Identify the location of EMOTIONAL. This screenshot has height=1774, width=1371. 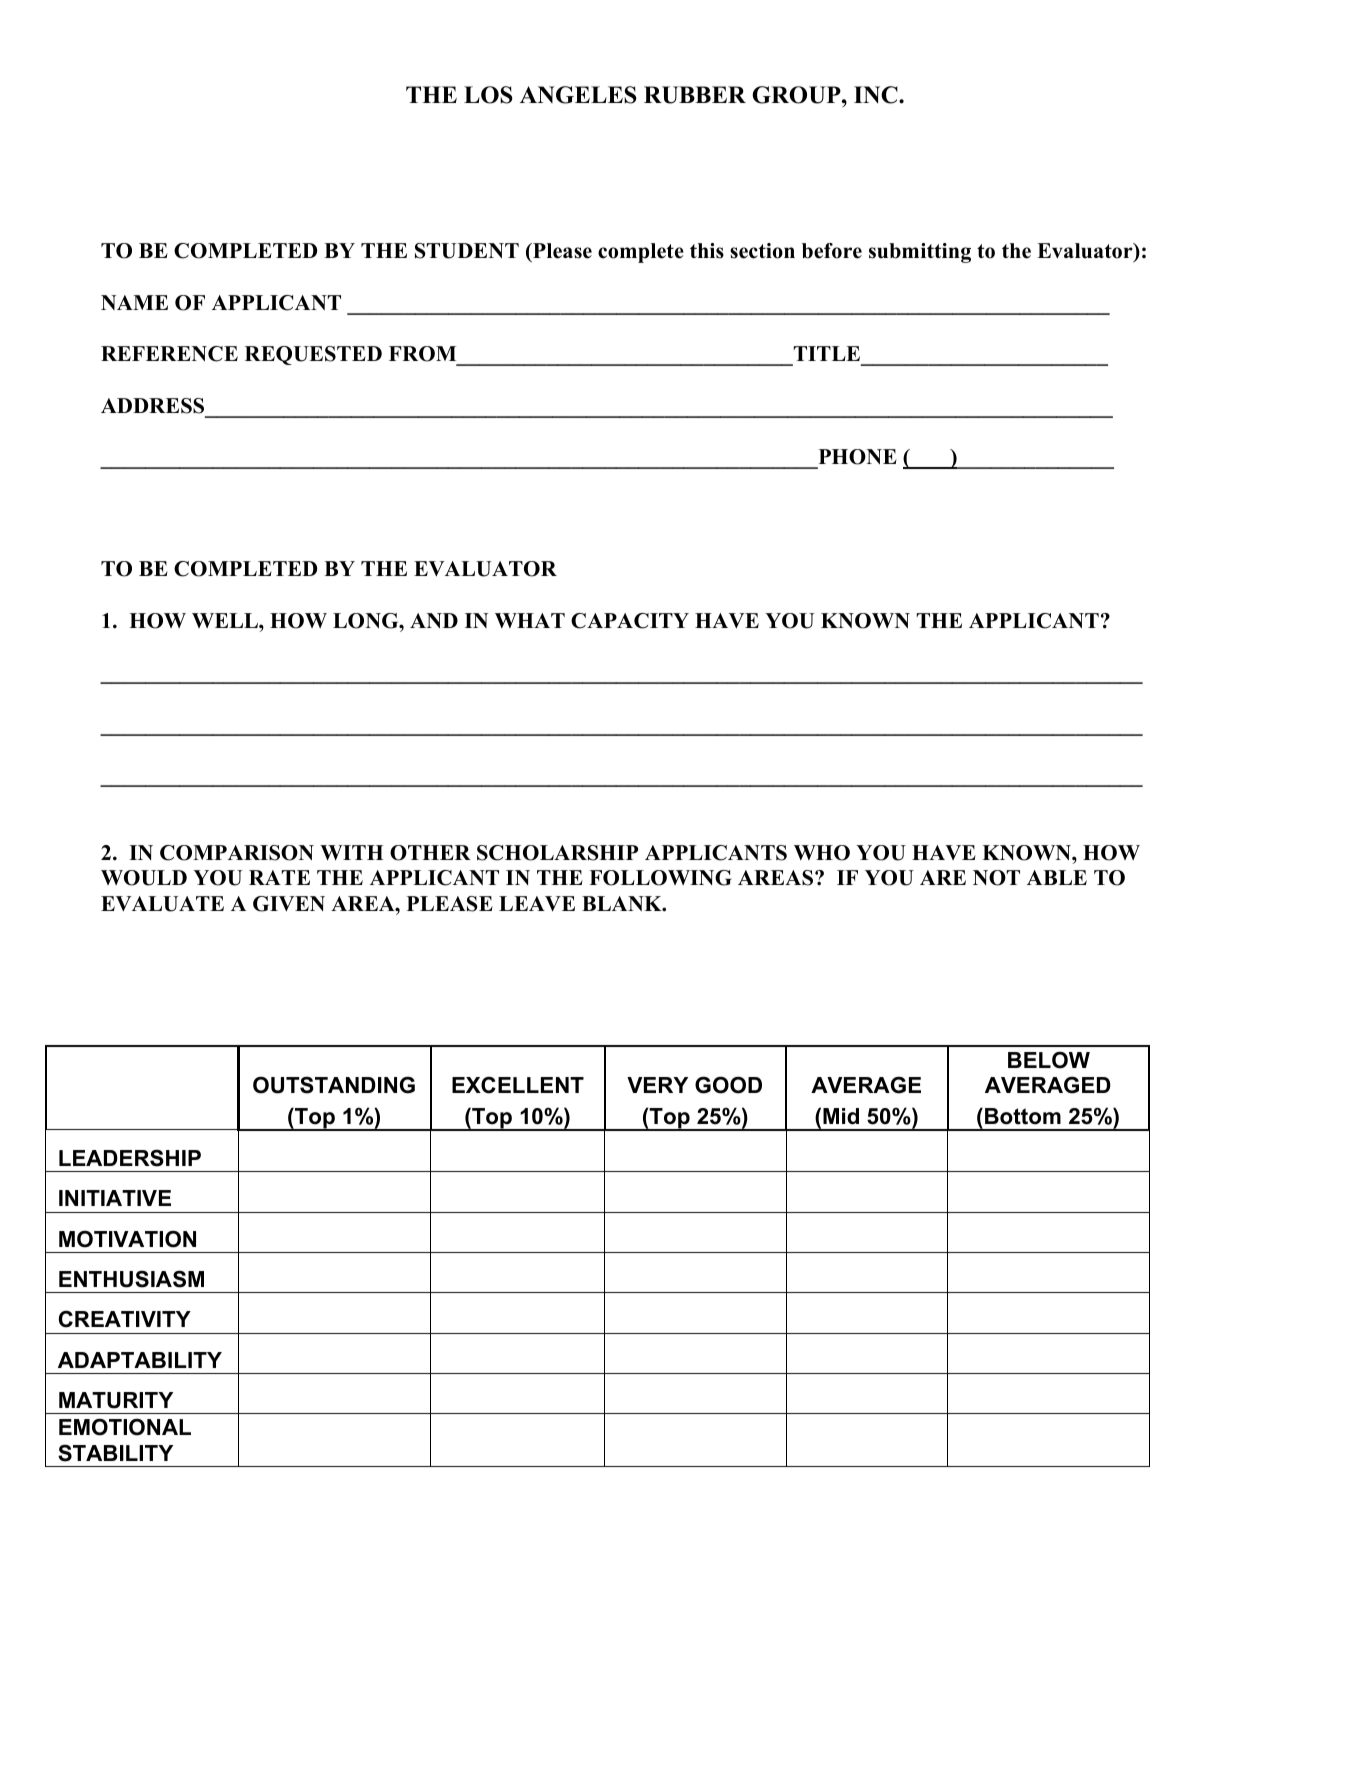
(125, 1427).
